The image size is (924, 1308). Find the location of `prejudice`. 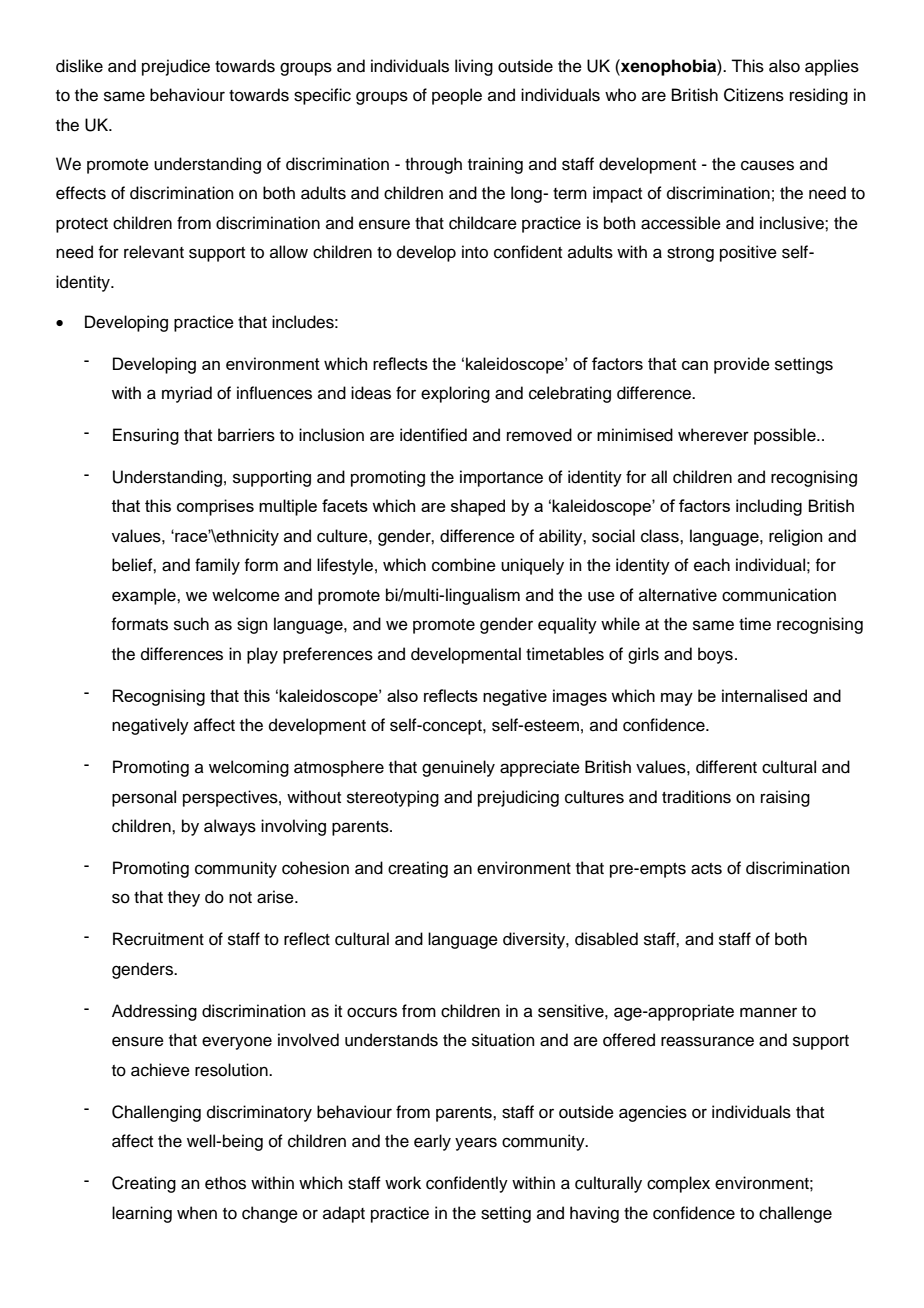

prejudice is located at coordinates (176, 67).
